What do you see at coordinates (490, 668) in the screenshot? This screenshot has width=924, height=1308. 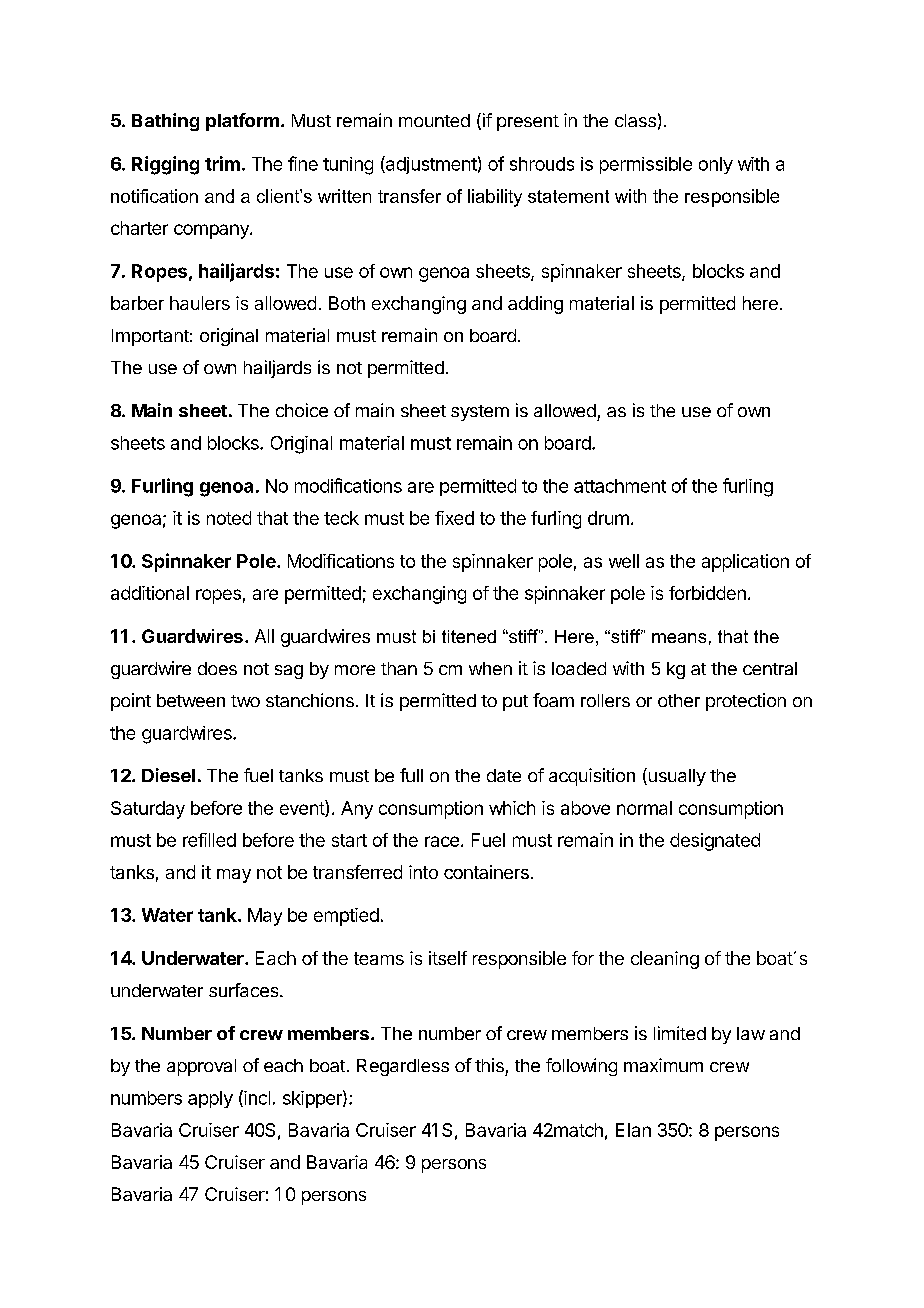 I see `when` at bounding box center [490, 668].
